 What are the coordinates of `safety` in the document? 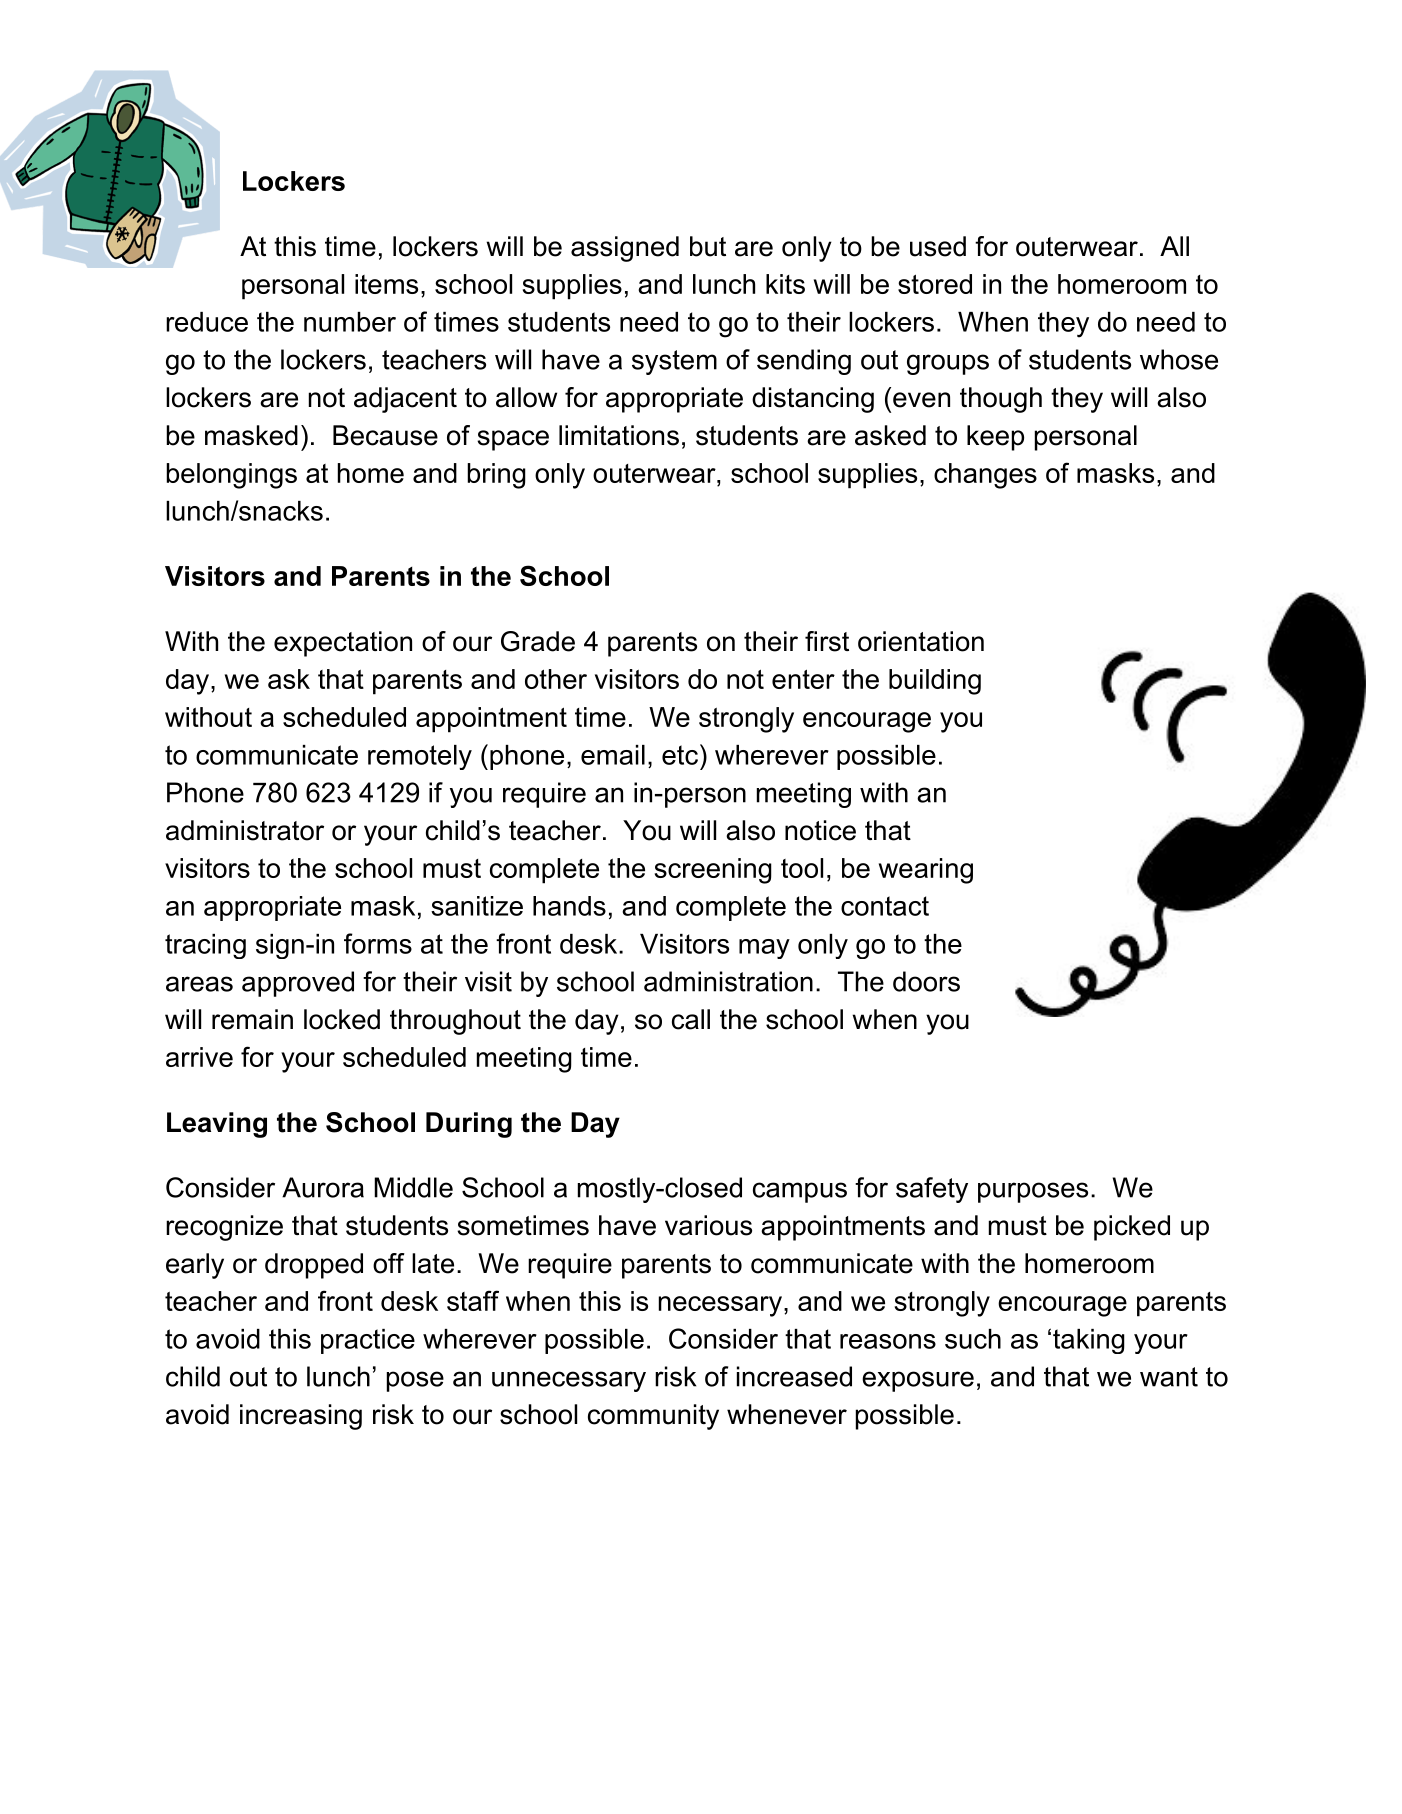 It's located at (932, 1190).
